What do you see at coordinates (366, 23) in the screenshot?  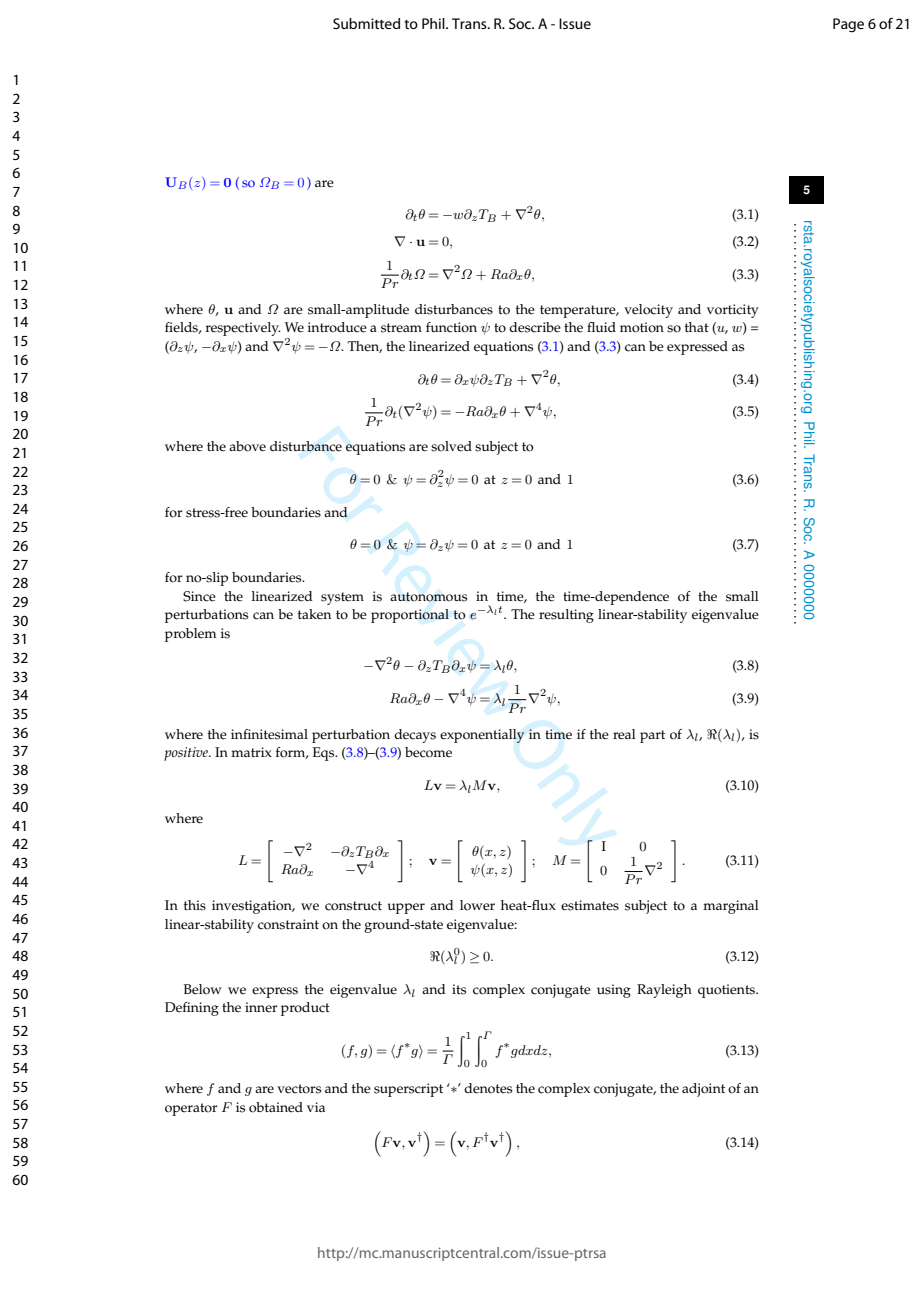 I see `Submitted` at bounding box center [366, 23].
